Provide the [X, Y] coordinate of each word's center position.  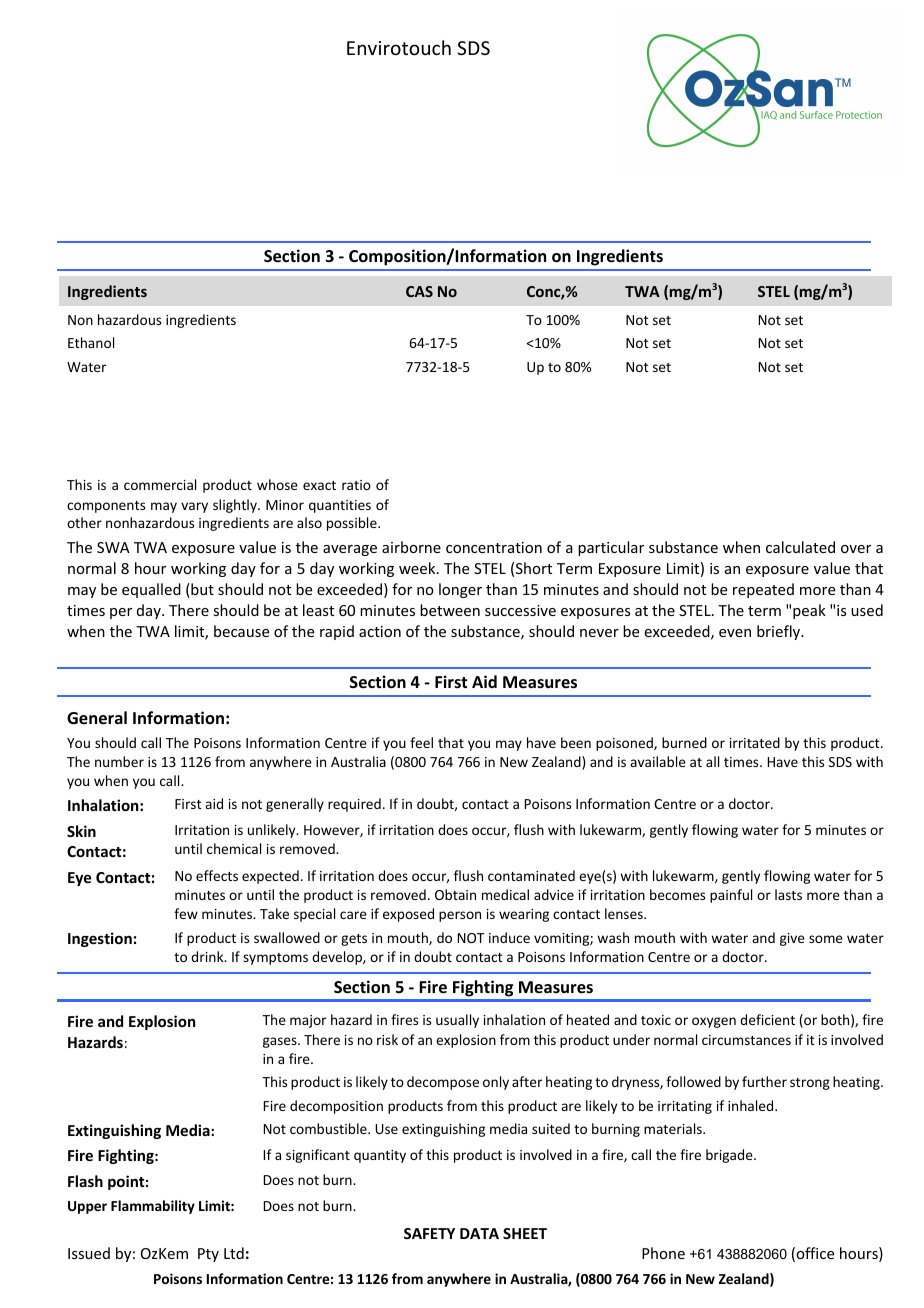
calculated [800, 547]
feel [421, 742]
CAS [419, 291]
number [119, 761]
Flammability [153, 1207]
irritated [755, 742]
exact [319, 485]
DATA [479, 1233]
